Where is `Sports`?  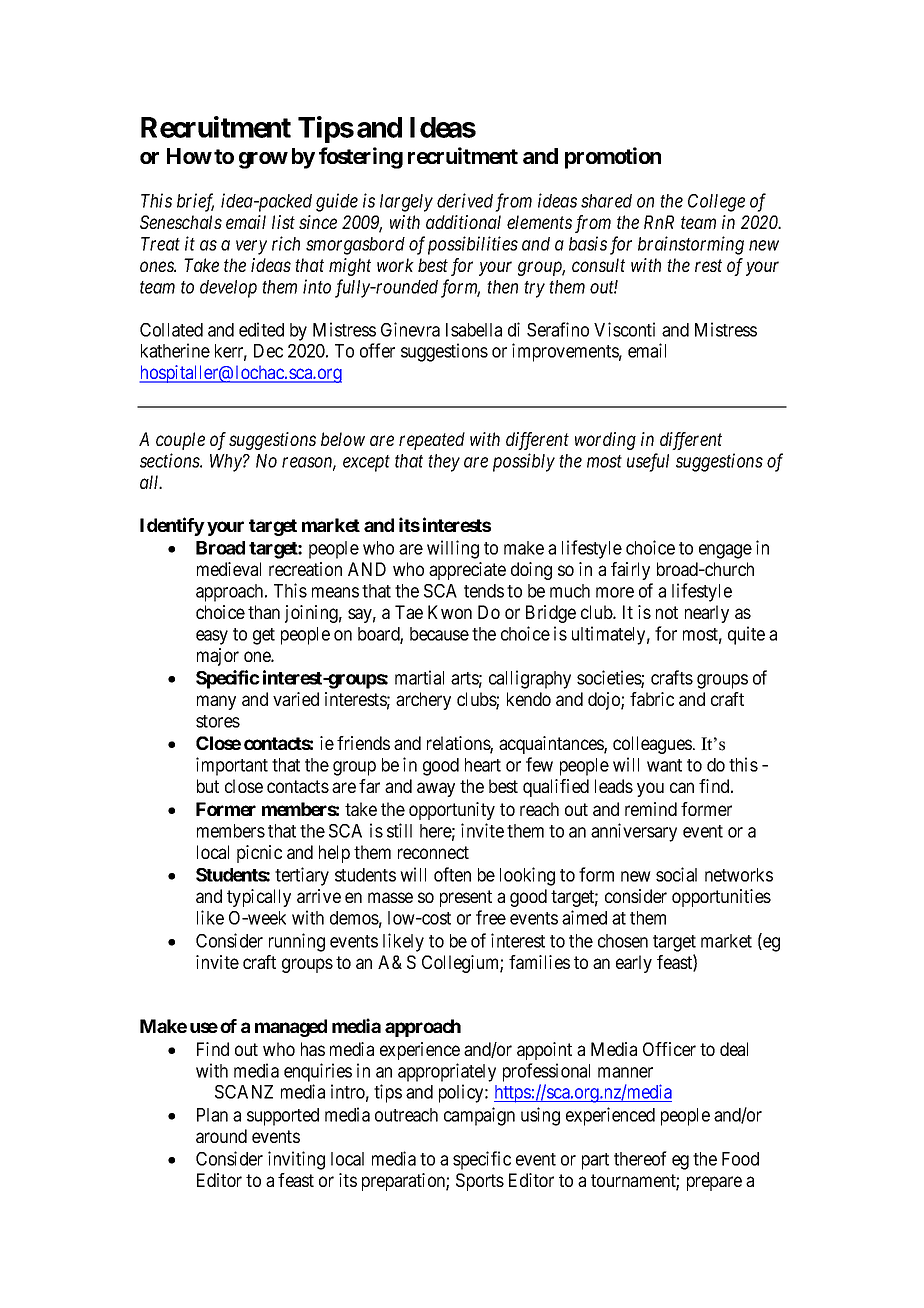 Sports is located at coordinates (480, 1182).
